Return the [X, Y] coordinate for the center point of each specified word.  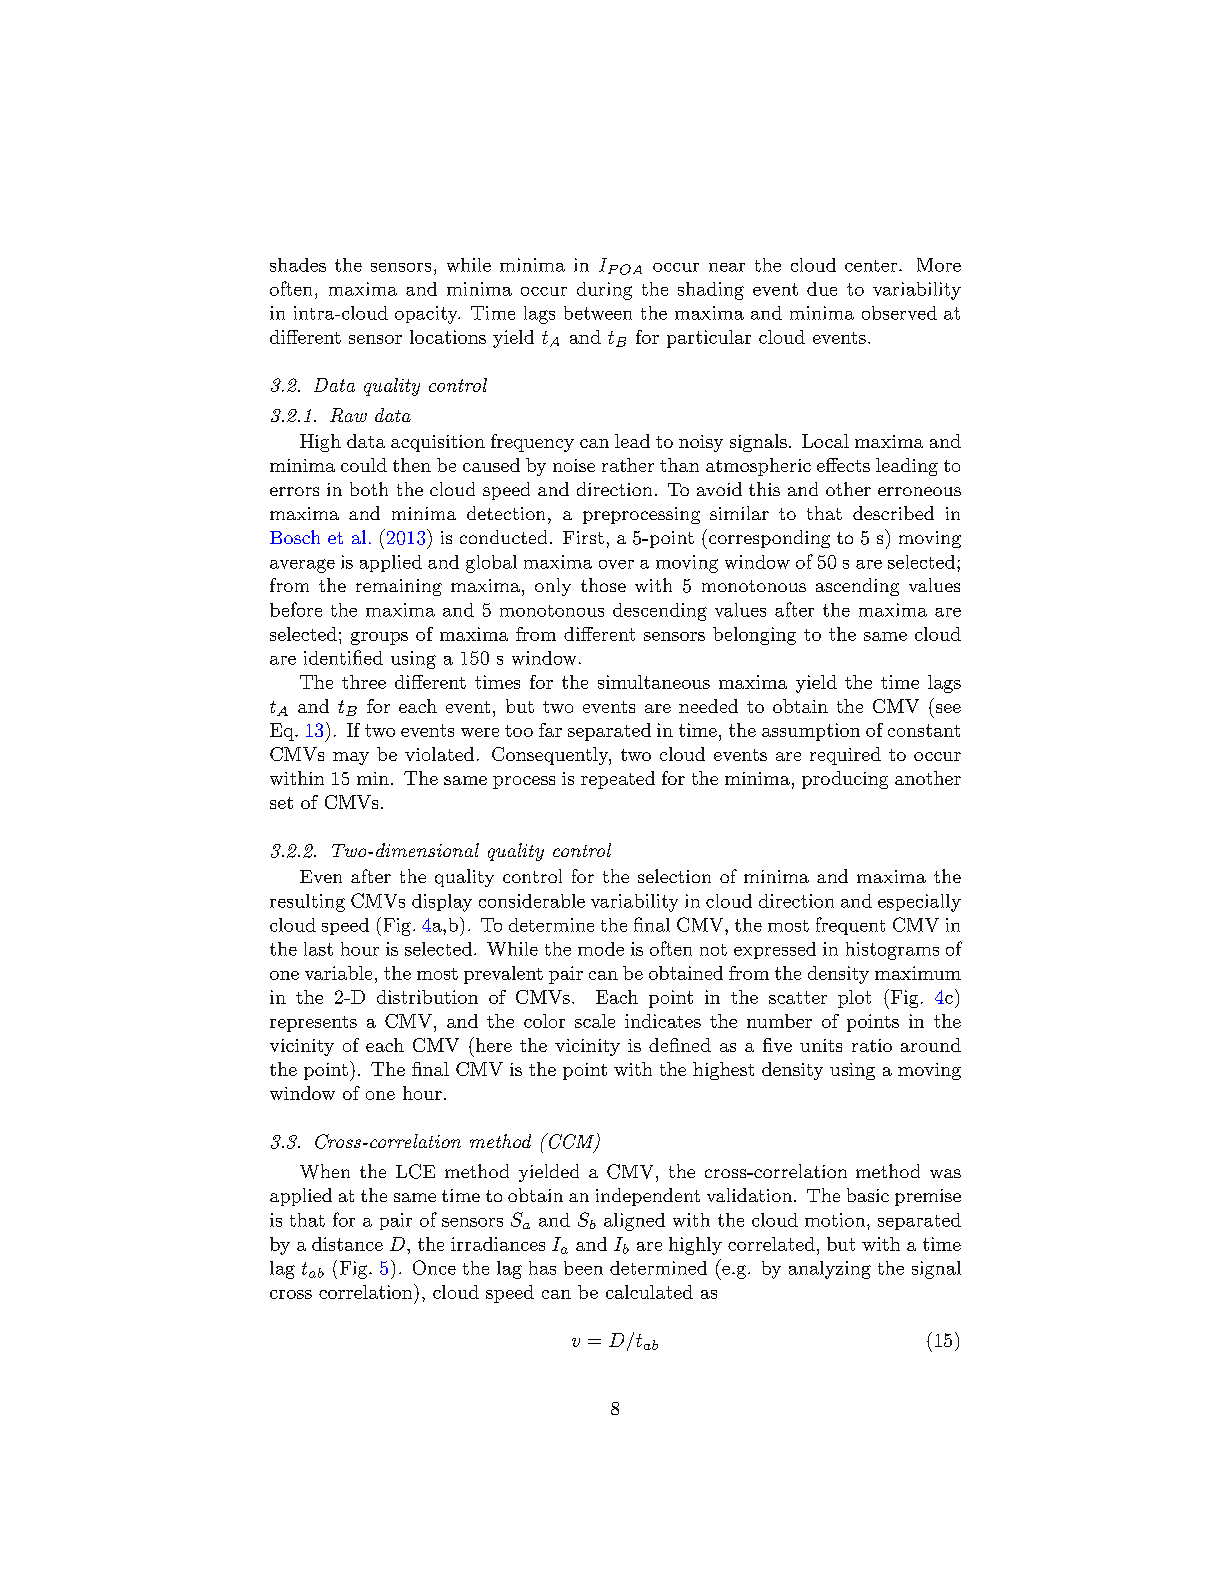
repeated [618, 780]
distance [347, 1244]
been [583, 1268]
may [351, 758]
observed [899, 313]
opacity [427, 315]
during [604, 291]
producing [845, 780]
